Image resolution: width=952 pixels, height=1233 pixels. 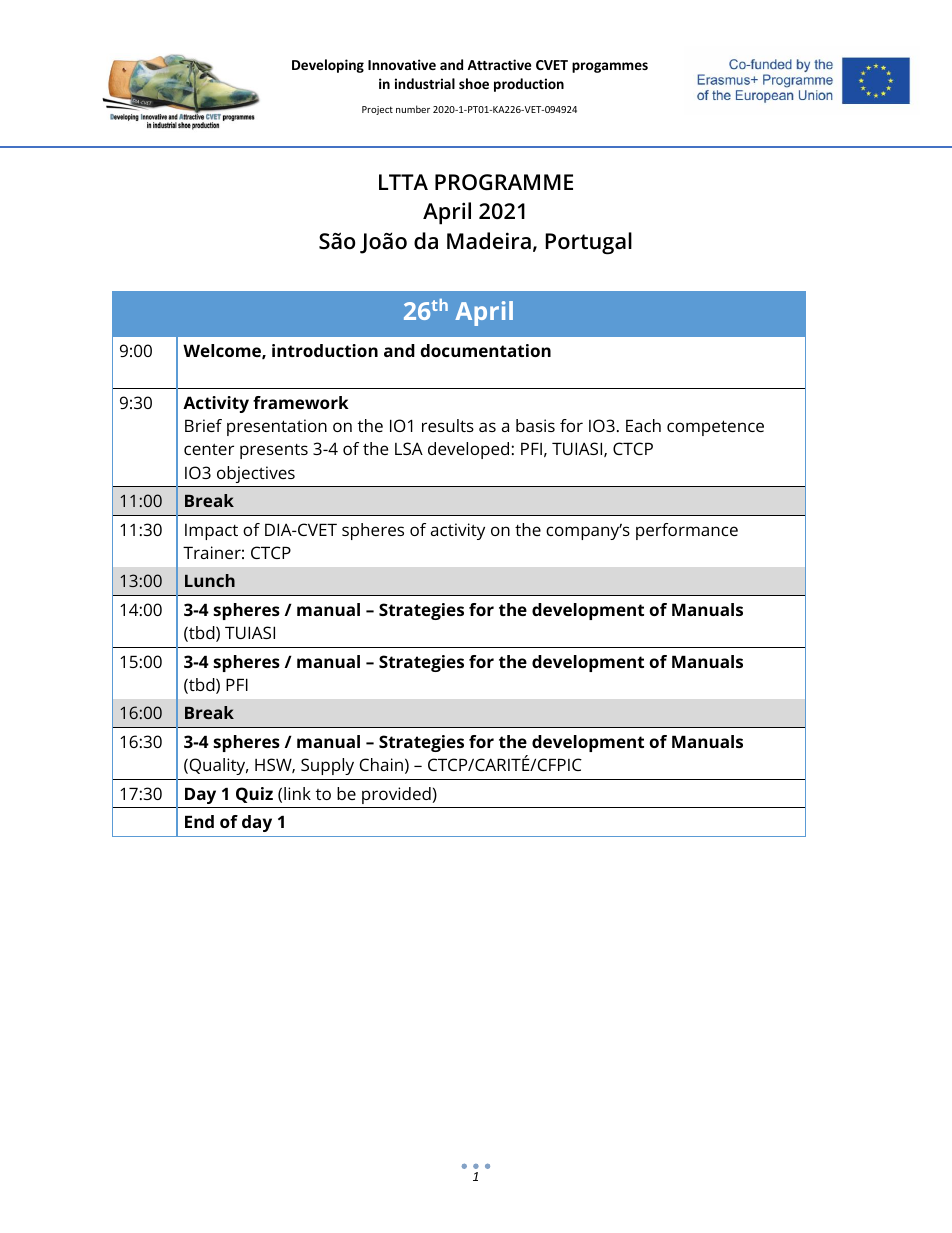 What do you see at coordinates (396, 795) in the screenshot?
I see `provided` at bounding box center [396, 795].
